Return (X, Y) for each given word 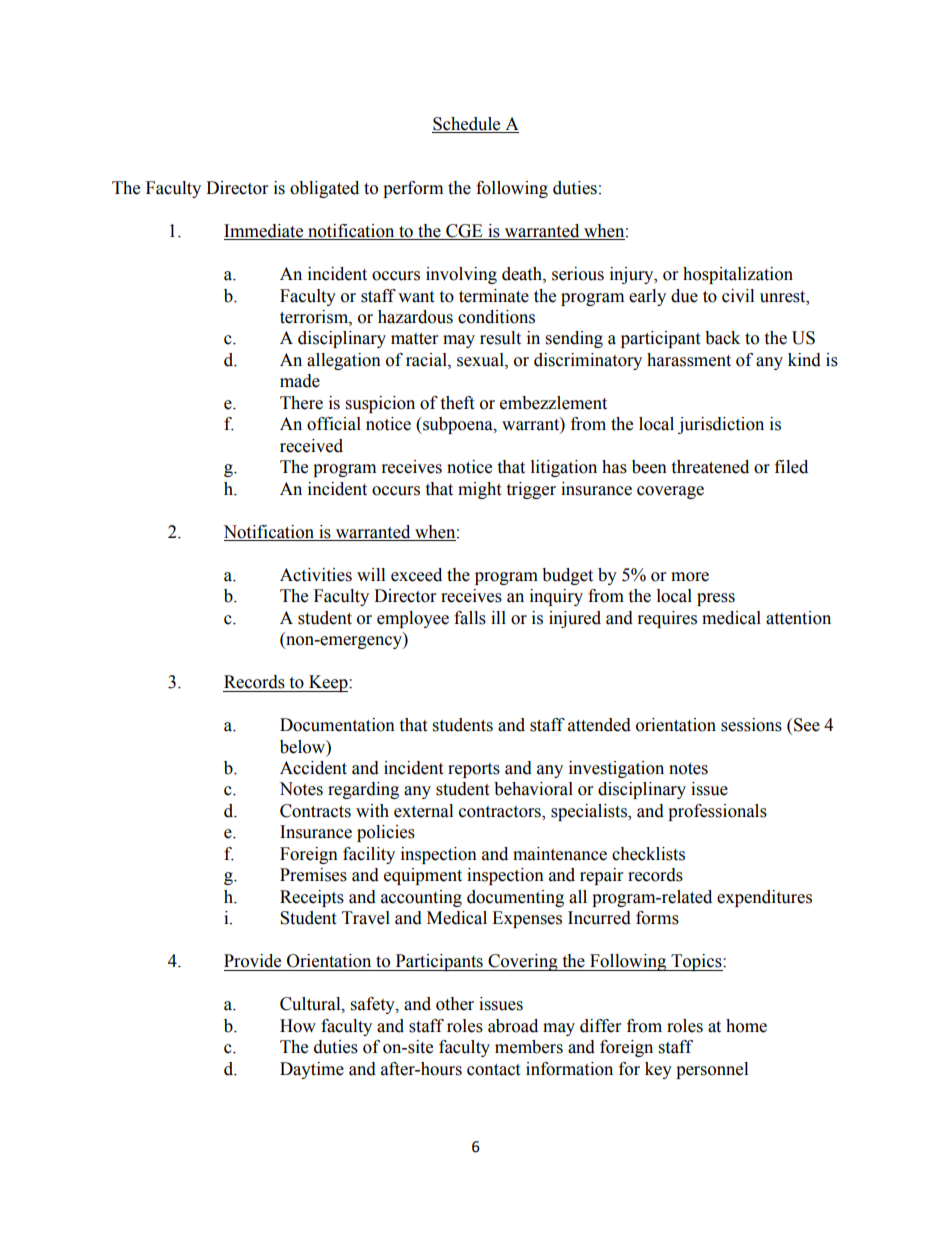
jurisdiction (721, 425)
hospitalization (738, 275)
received (311, 446)
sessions (751, 725)
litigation (564, 468)
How (298, 1026)
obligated (324, 189)
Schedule (466, 124)
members (529, 1047)
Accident (313, 768)
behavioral (533, 789)
